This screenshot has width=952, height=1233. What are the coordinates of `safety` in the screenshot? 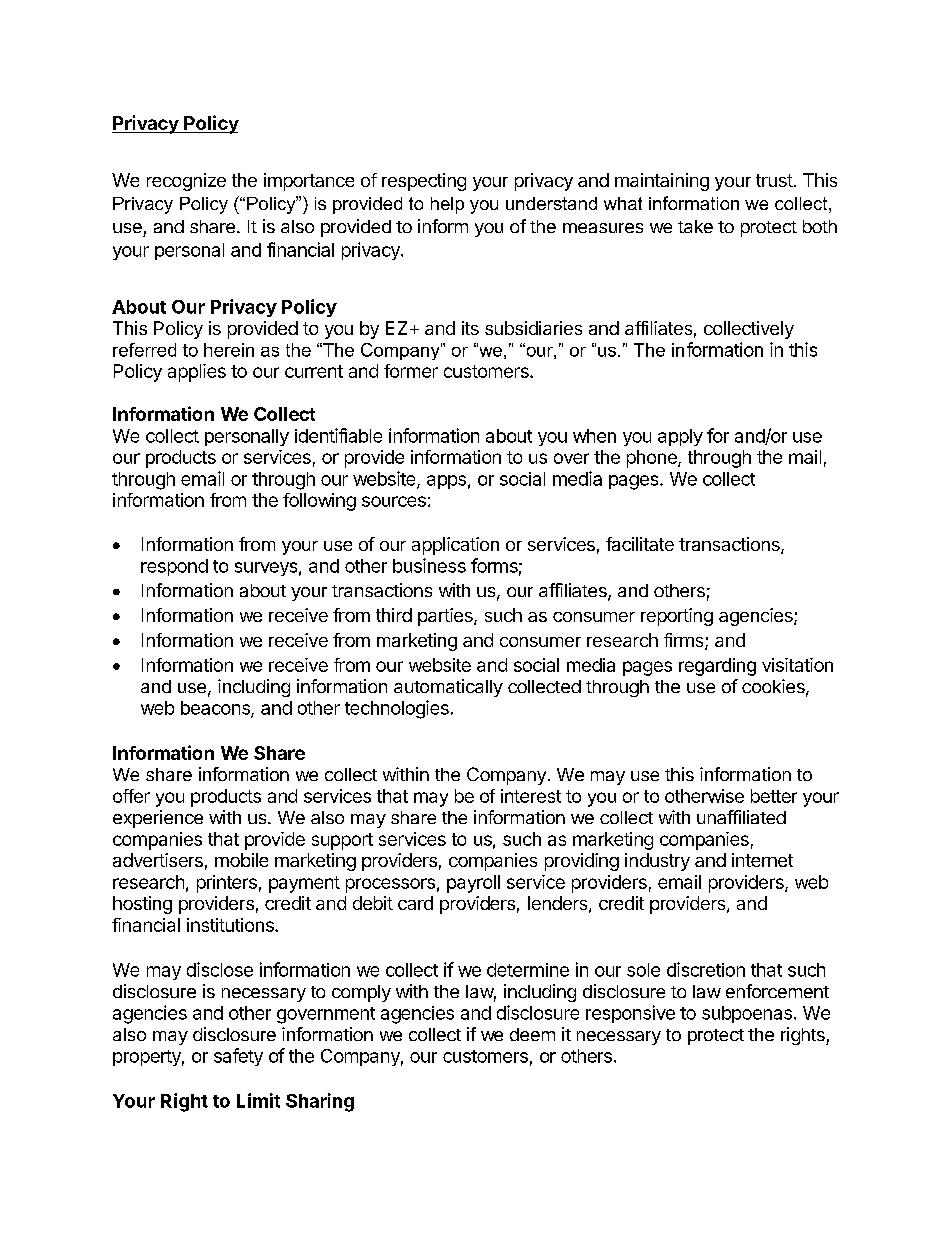 It's located at (238, 1057).
